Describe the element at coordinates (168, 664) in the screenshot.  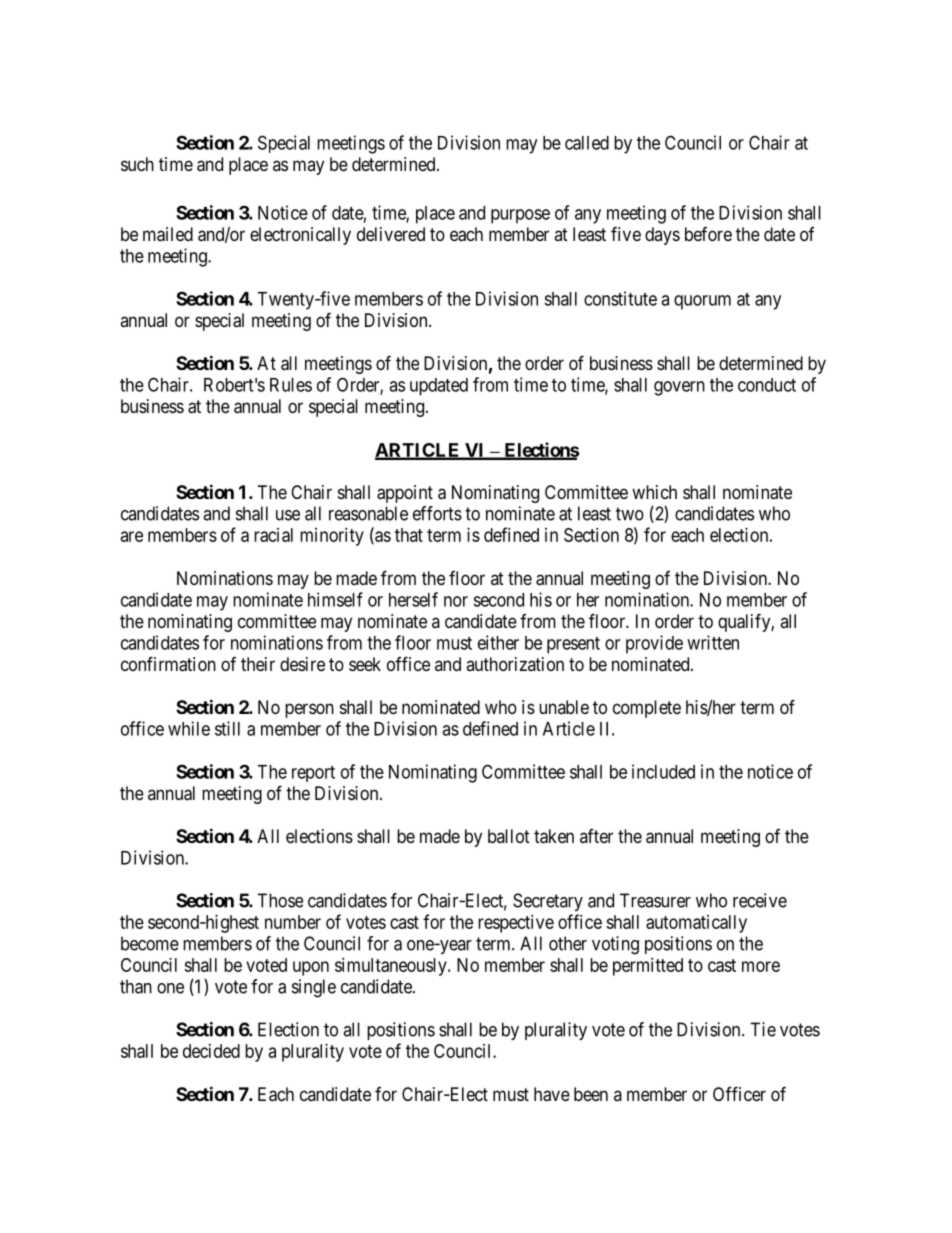
I see `confirmation` at that location.
